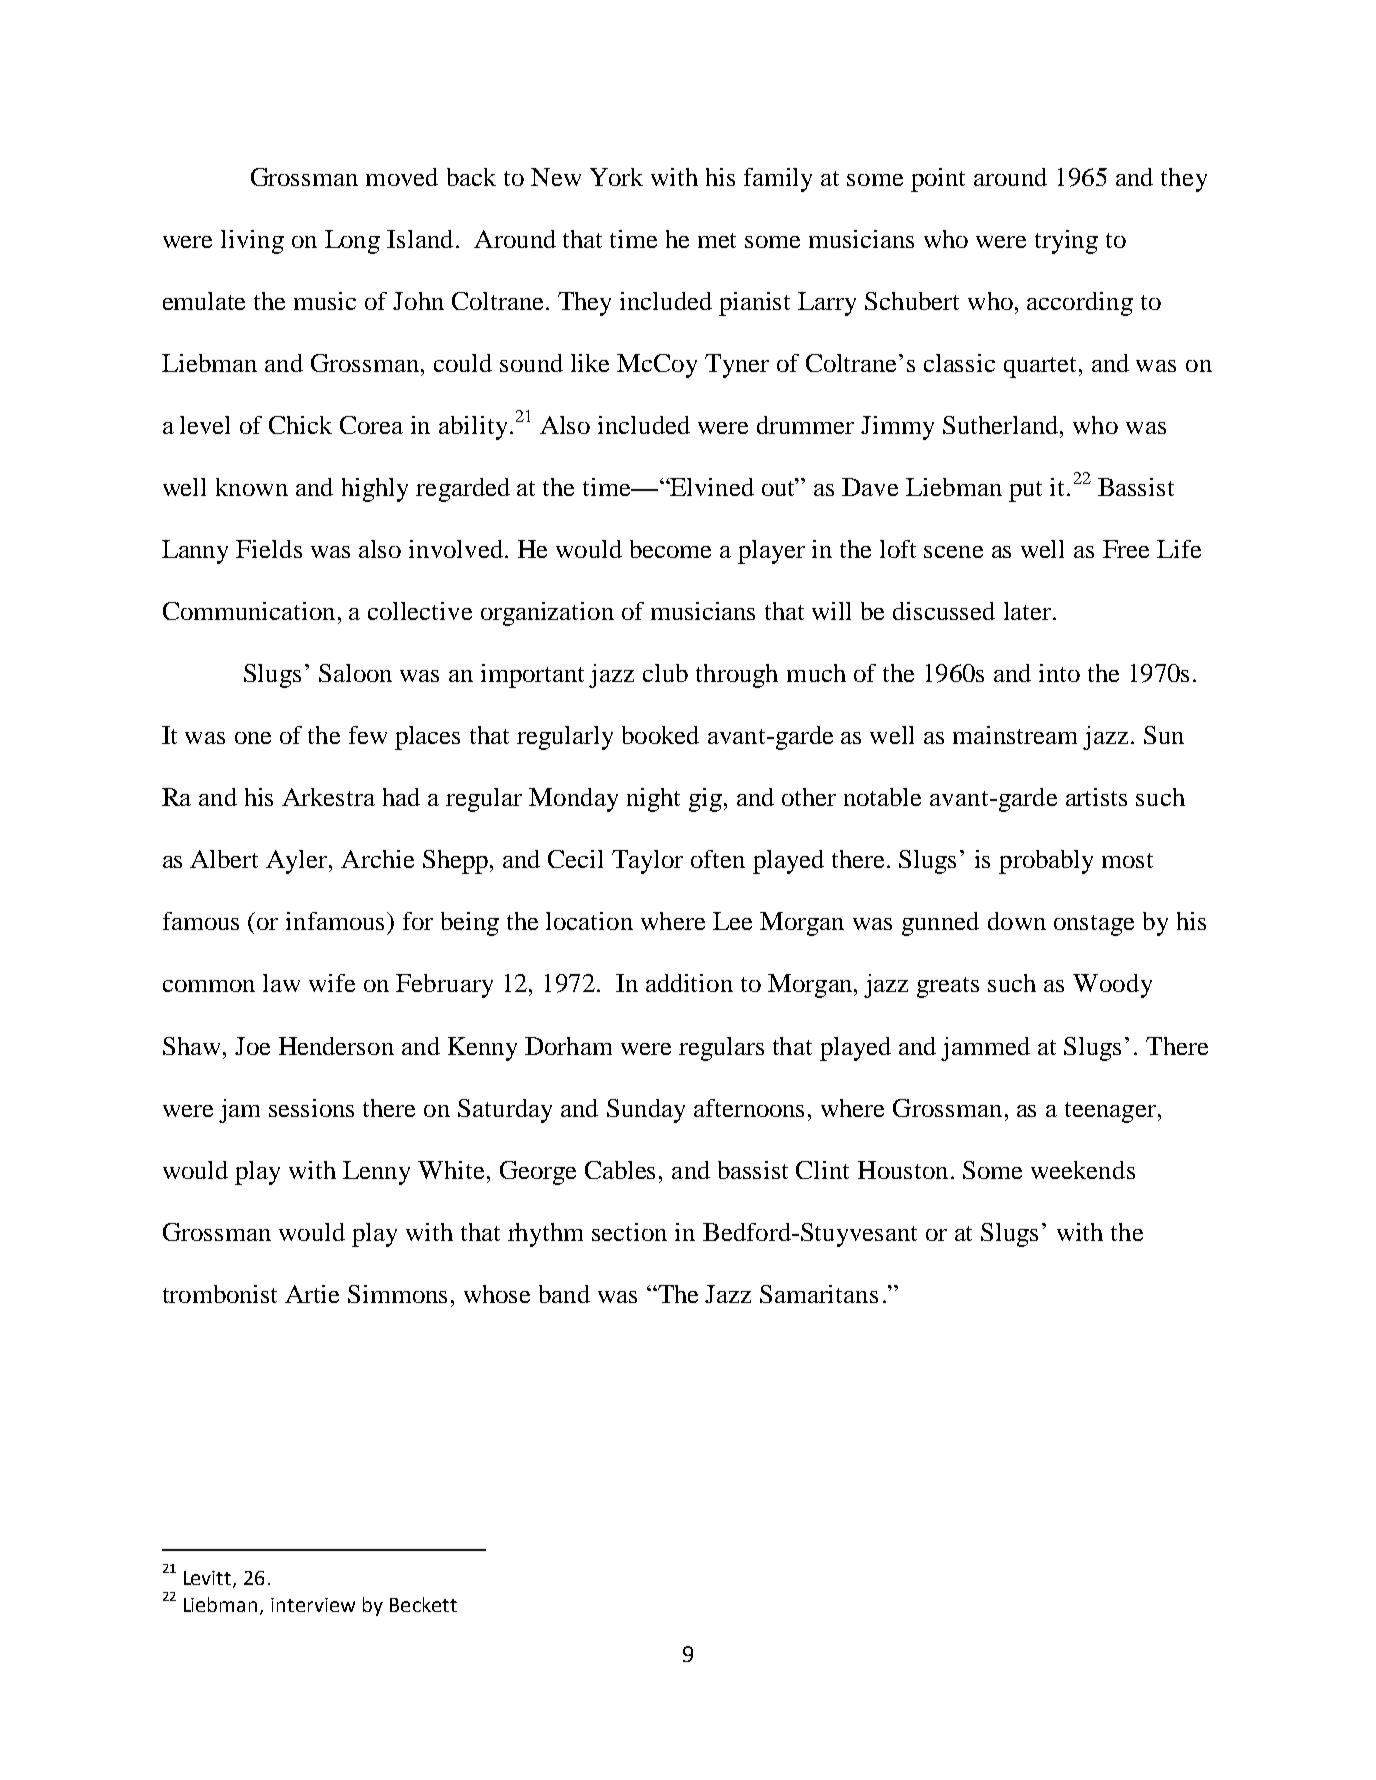 This page has height=1780, width=1376. What do you see at coordinates (1083, 1170) in the page?
I see `weekends` at bounding box center [1083, 1170].
